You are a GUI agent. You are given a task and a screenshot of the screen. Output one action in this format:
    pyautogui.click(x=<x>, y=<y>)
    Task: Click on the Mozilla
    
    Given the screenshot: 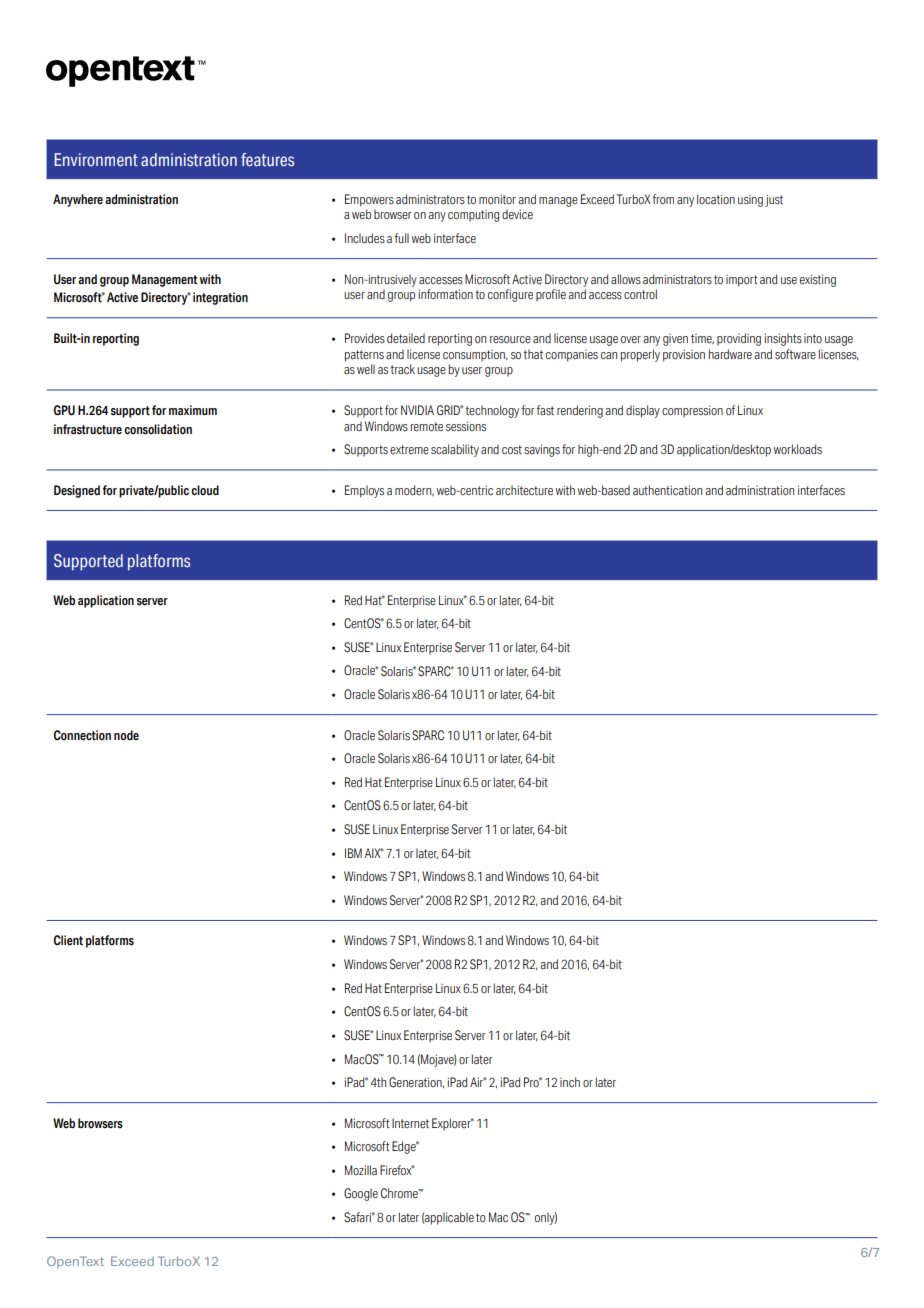 What is the action you would take?
    pyautogui.click(x=361, y=1170)
